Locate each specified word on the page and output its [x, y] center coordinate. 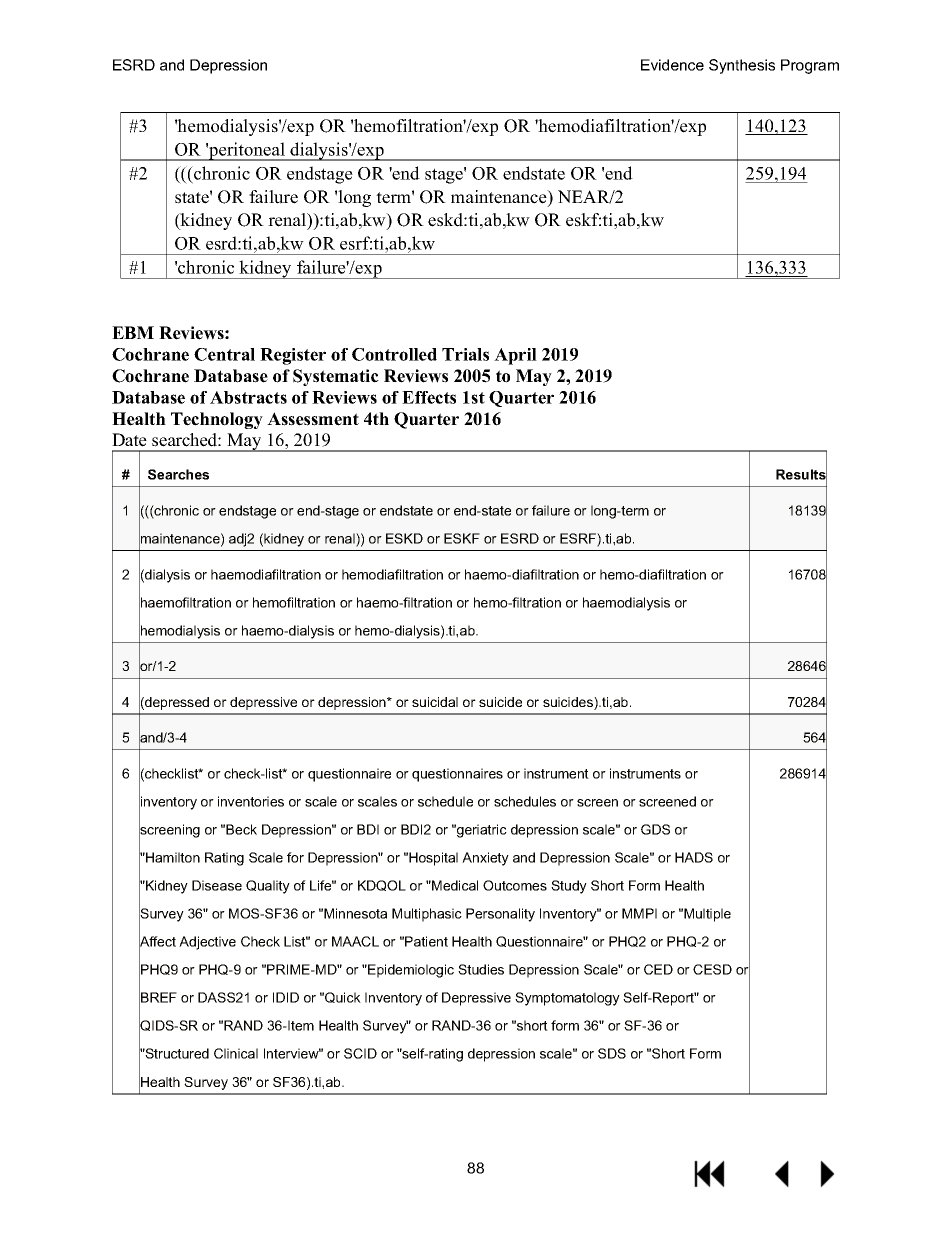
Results [801, 474]
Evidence [672, 65]
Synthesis [742, 66]
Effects [429, 397]
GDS [655, 829]
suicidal [435, 702]
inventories [251, 801]
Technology [217, 420]
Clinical [236, 1053]
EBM [133, 332]
